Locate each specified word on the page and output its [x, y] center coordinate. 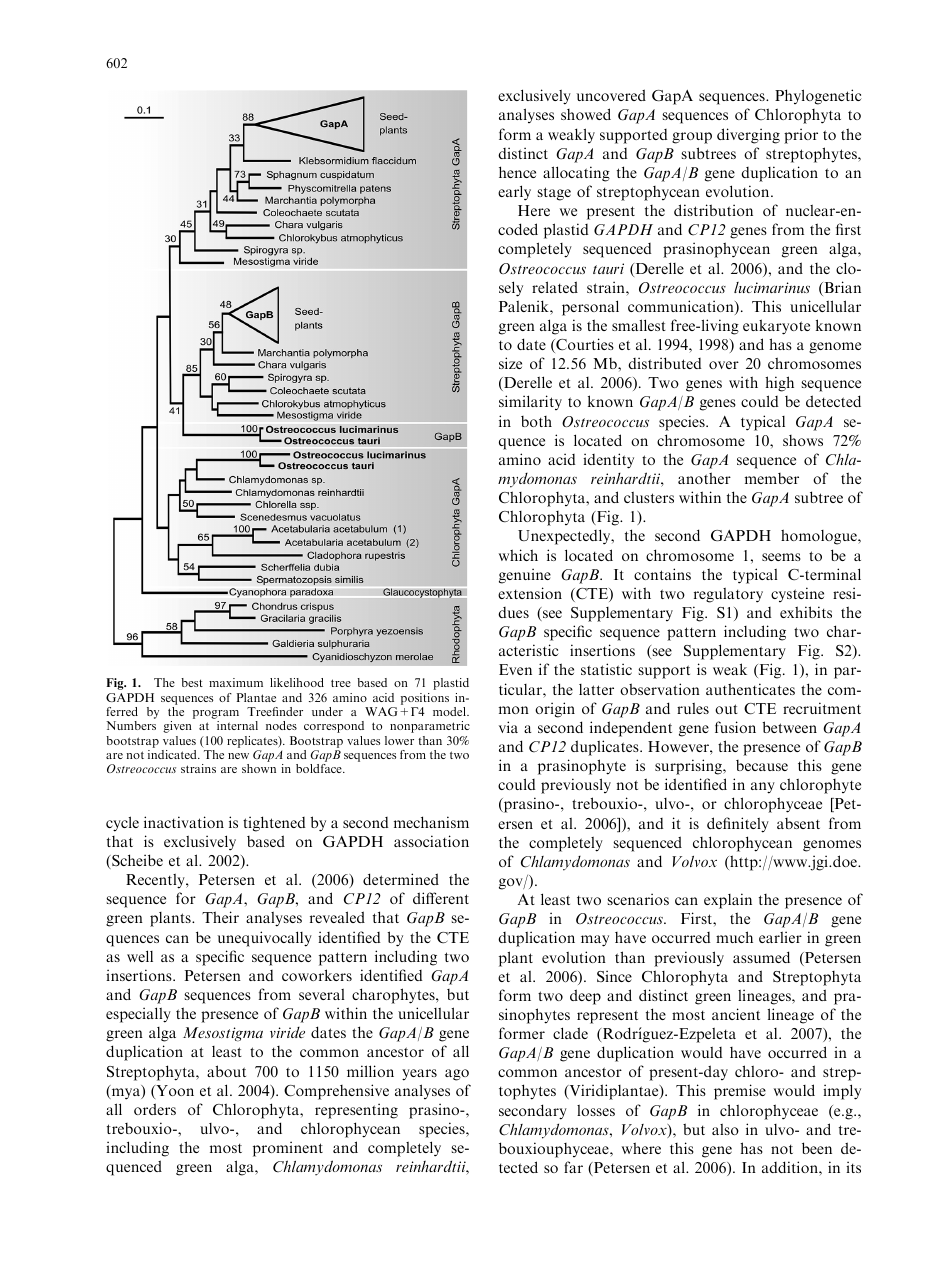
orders [155, 1109]
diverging [748, 136]
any [763, 788]
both [536, 421]
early [514, 193]
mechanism [431, 822]
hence [517, 172]
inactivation [184, 822]
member [772, 478]
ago [457, 1075]
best [192, 682]
